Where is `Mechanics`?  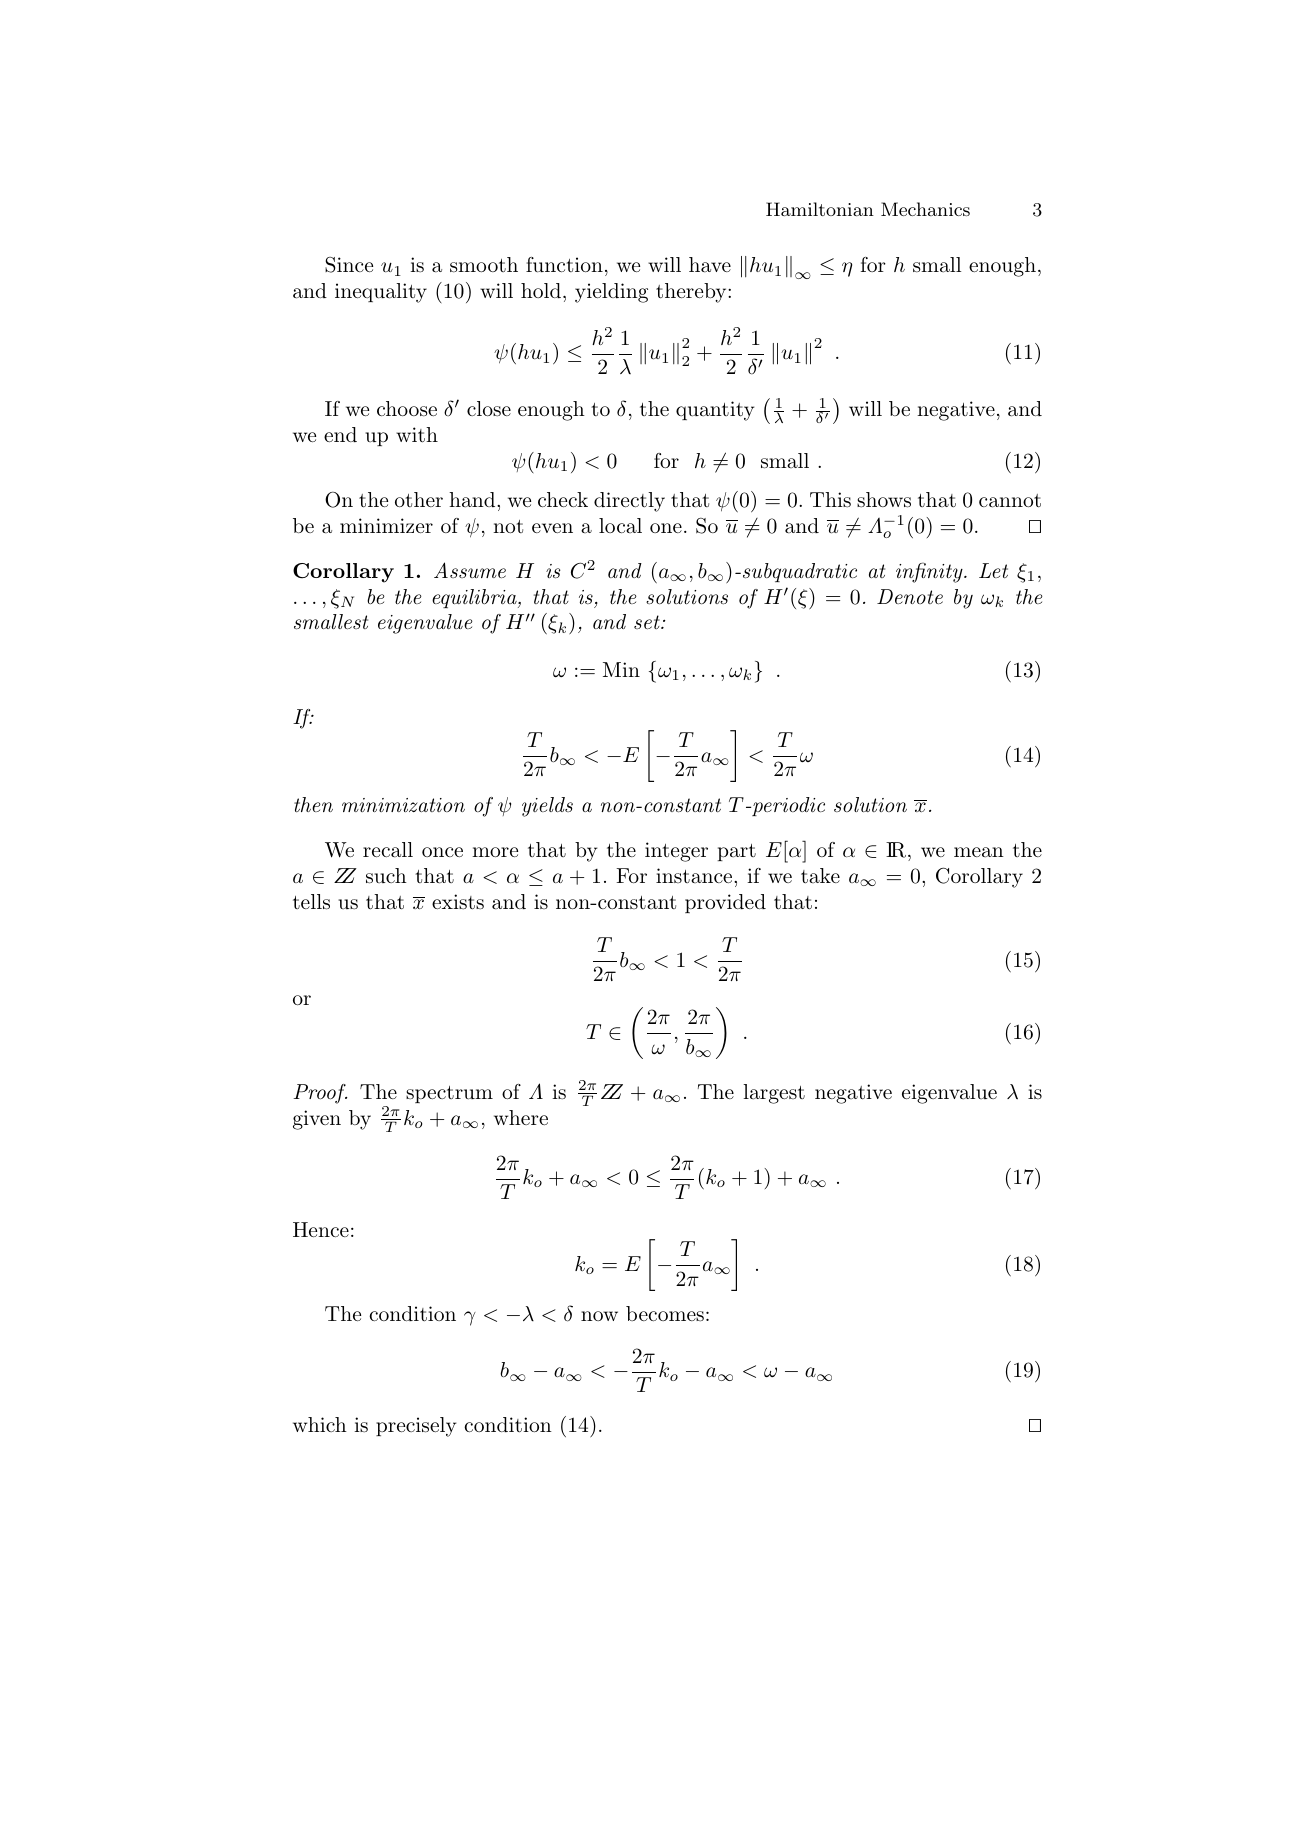 Mechanics is located at coordinates (925, 209).
